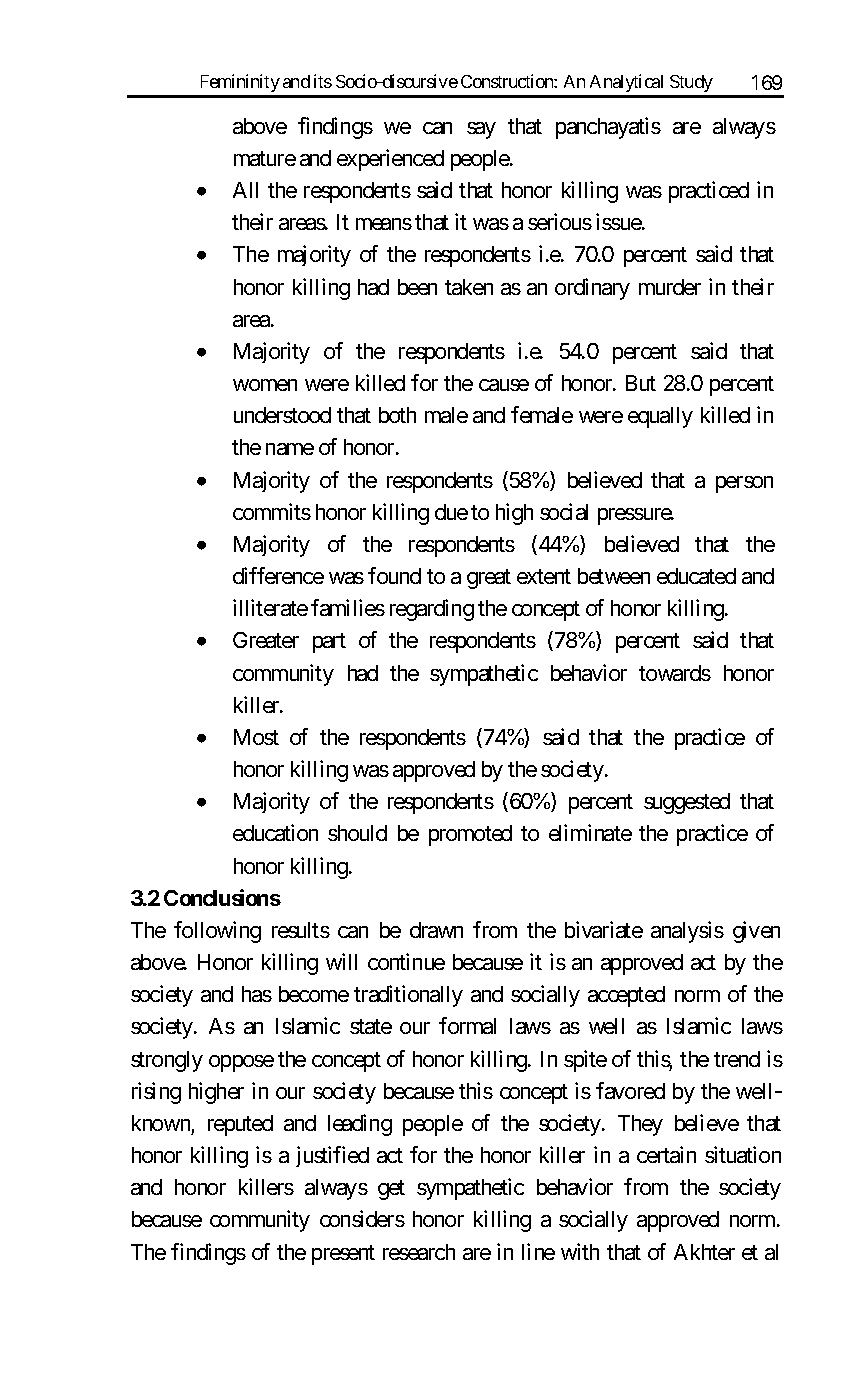 This screenshot has width=868, height=1375. I want to click on towards, so click(675, 673).
